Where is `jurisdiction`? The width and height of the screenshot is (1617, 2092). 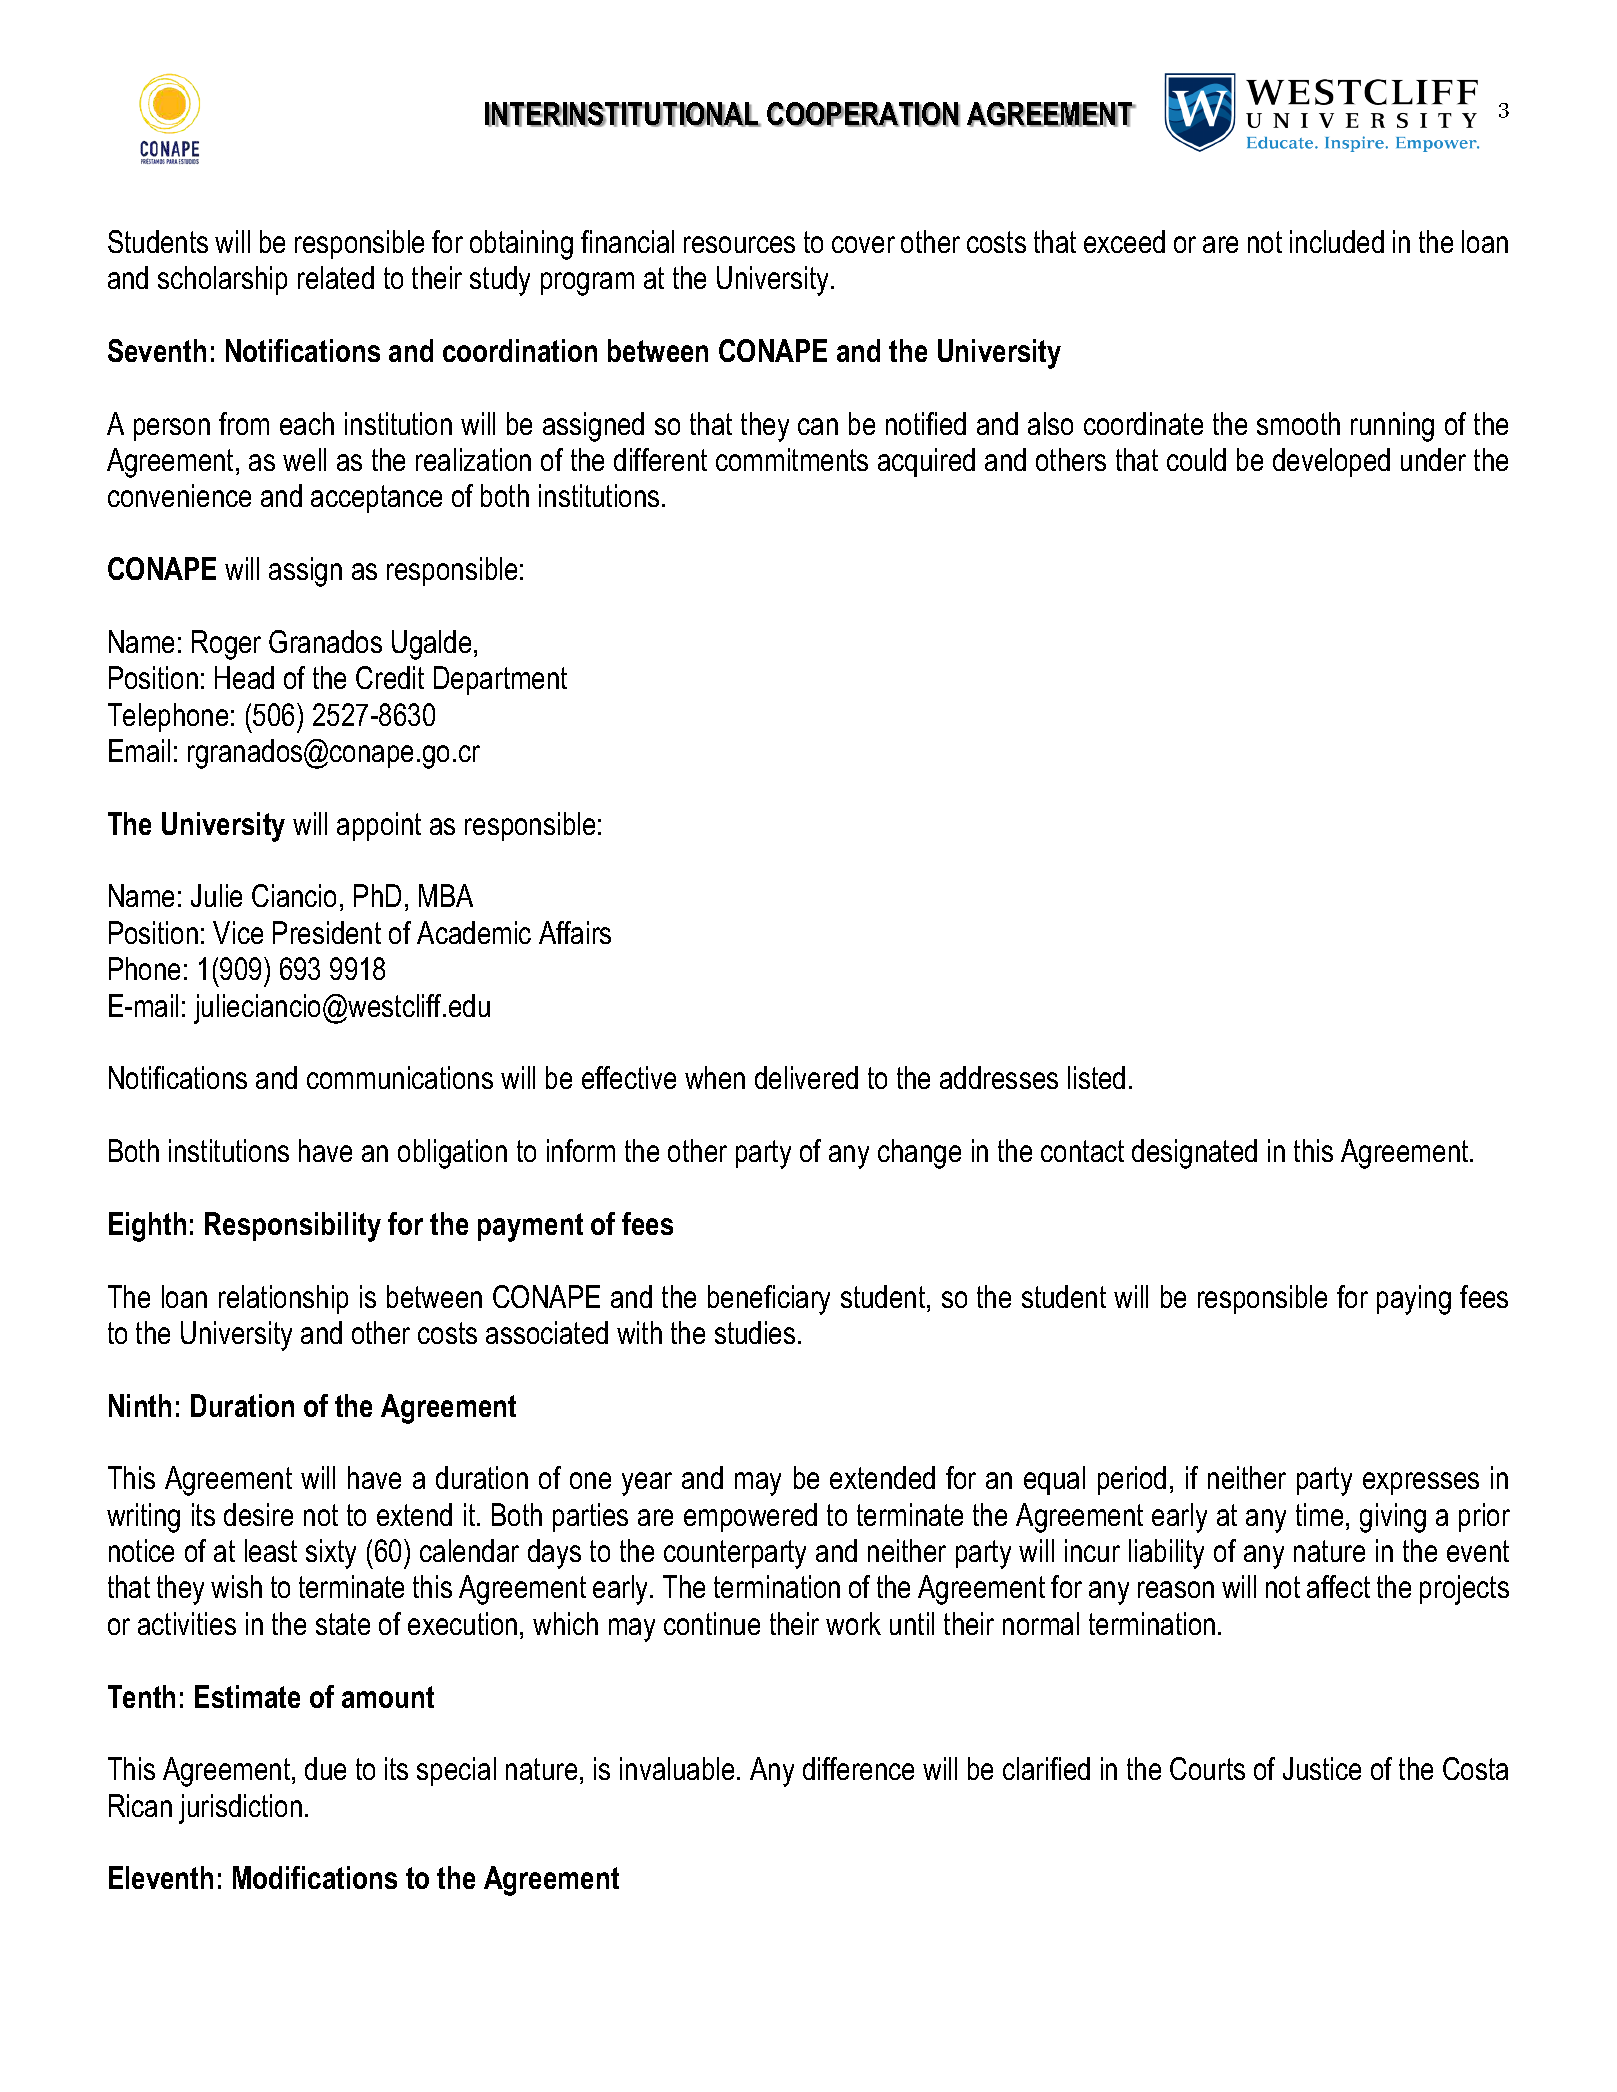
jurisdiction is located at coordinates (240, 1809).
